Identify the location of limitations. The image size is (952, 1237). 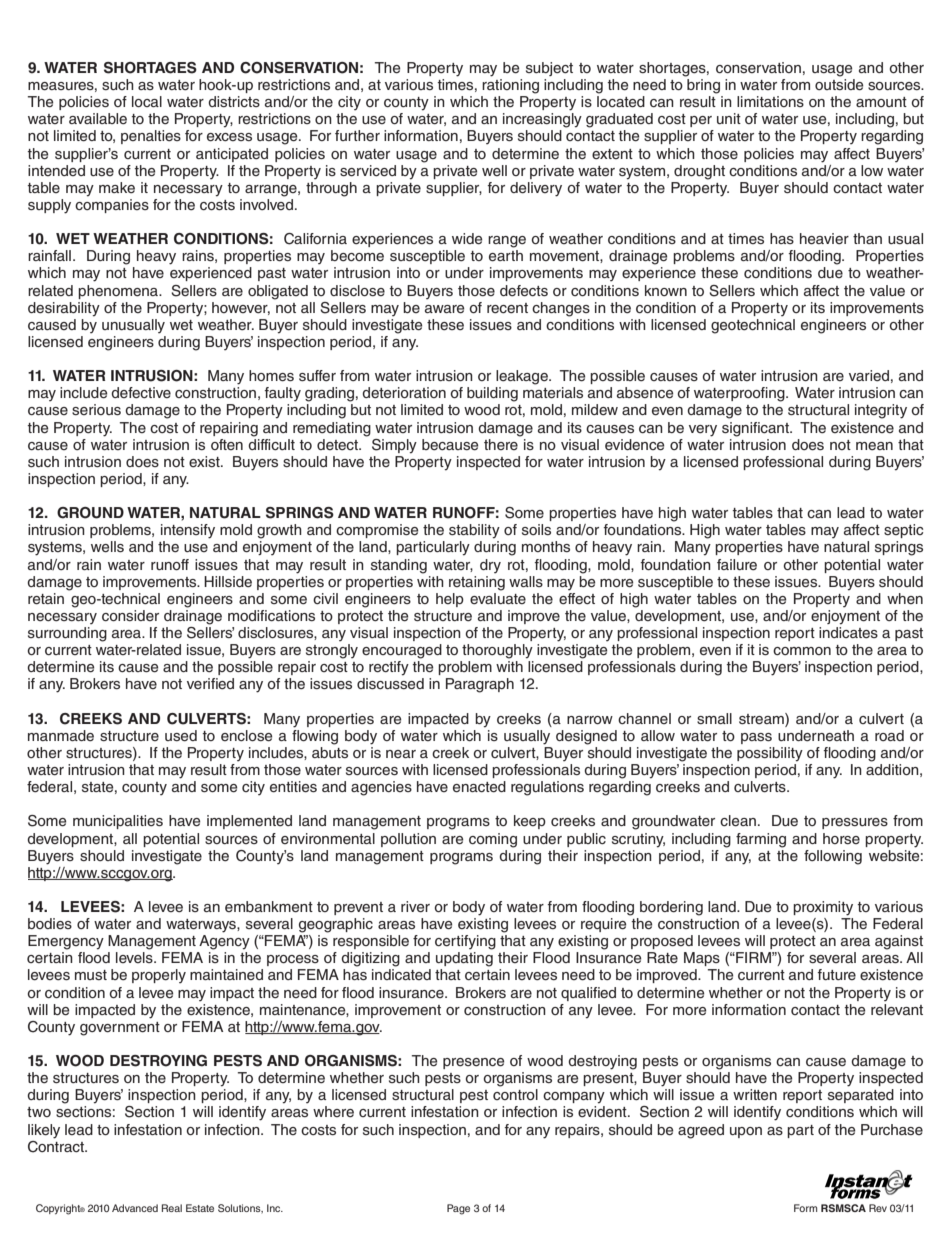
(770, 101).
